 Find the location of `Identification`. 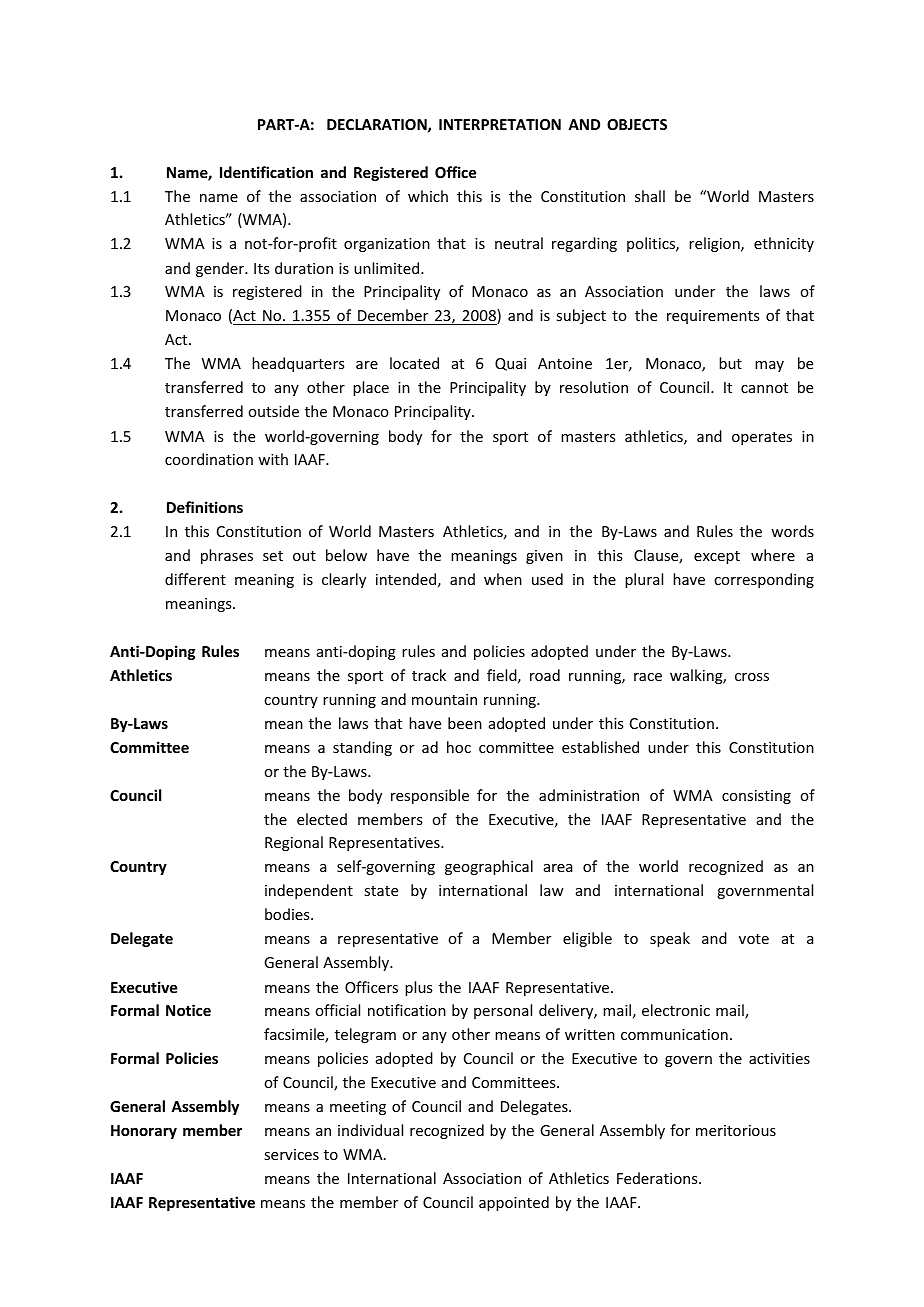

Identification is located at coordinates (266, 172).
